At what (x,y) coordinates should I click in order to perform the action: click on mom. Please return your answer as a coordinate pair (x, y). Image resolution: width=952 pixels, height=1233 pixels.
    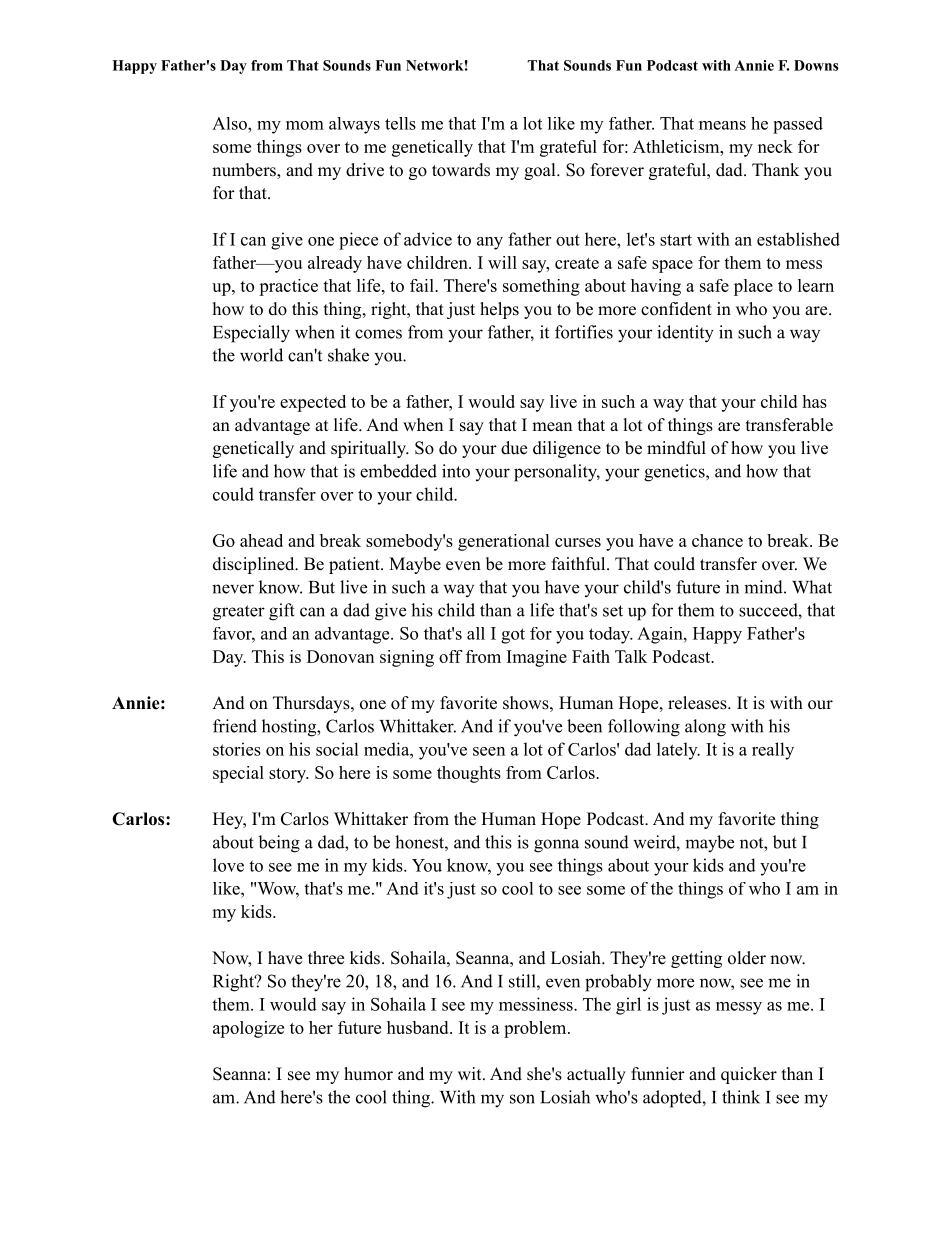
    Looking at the image, I should click on (305, 125).
